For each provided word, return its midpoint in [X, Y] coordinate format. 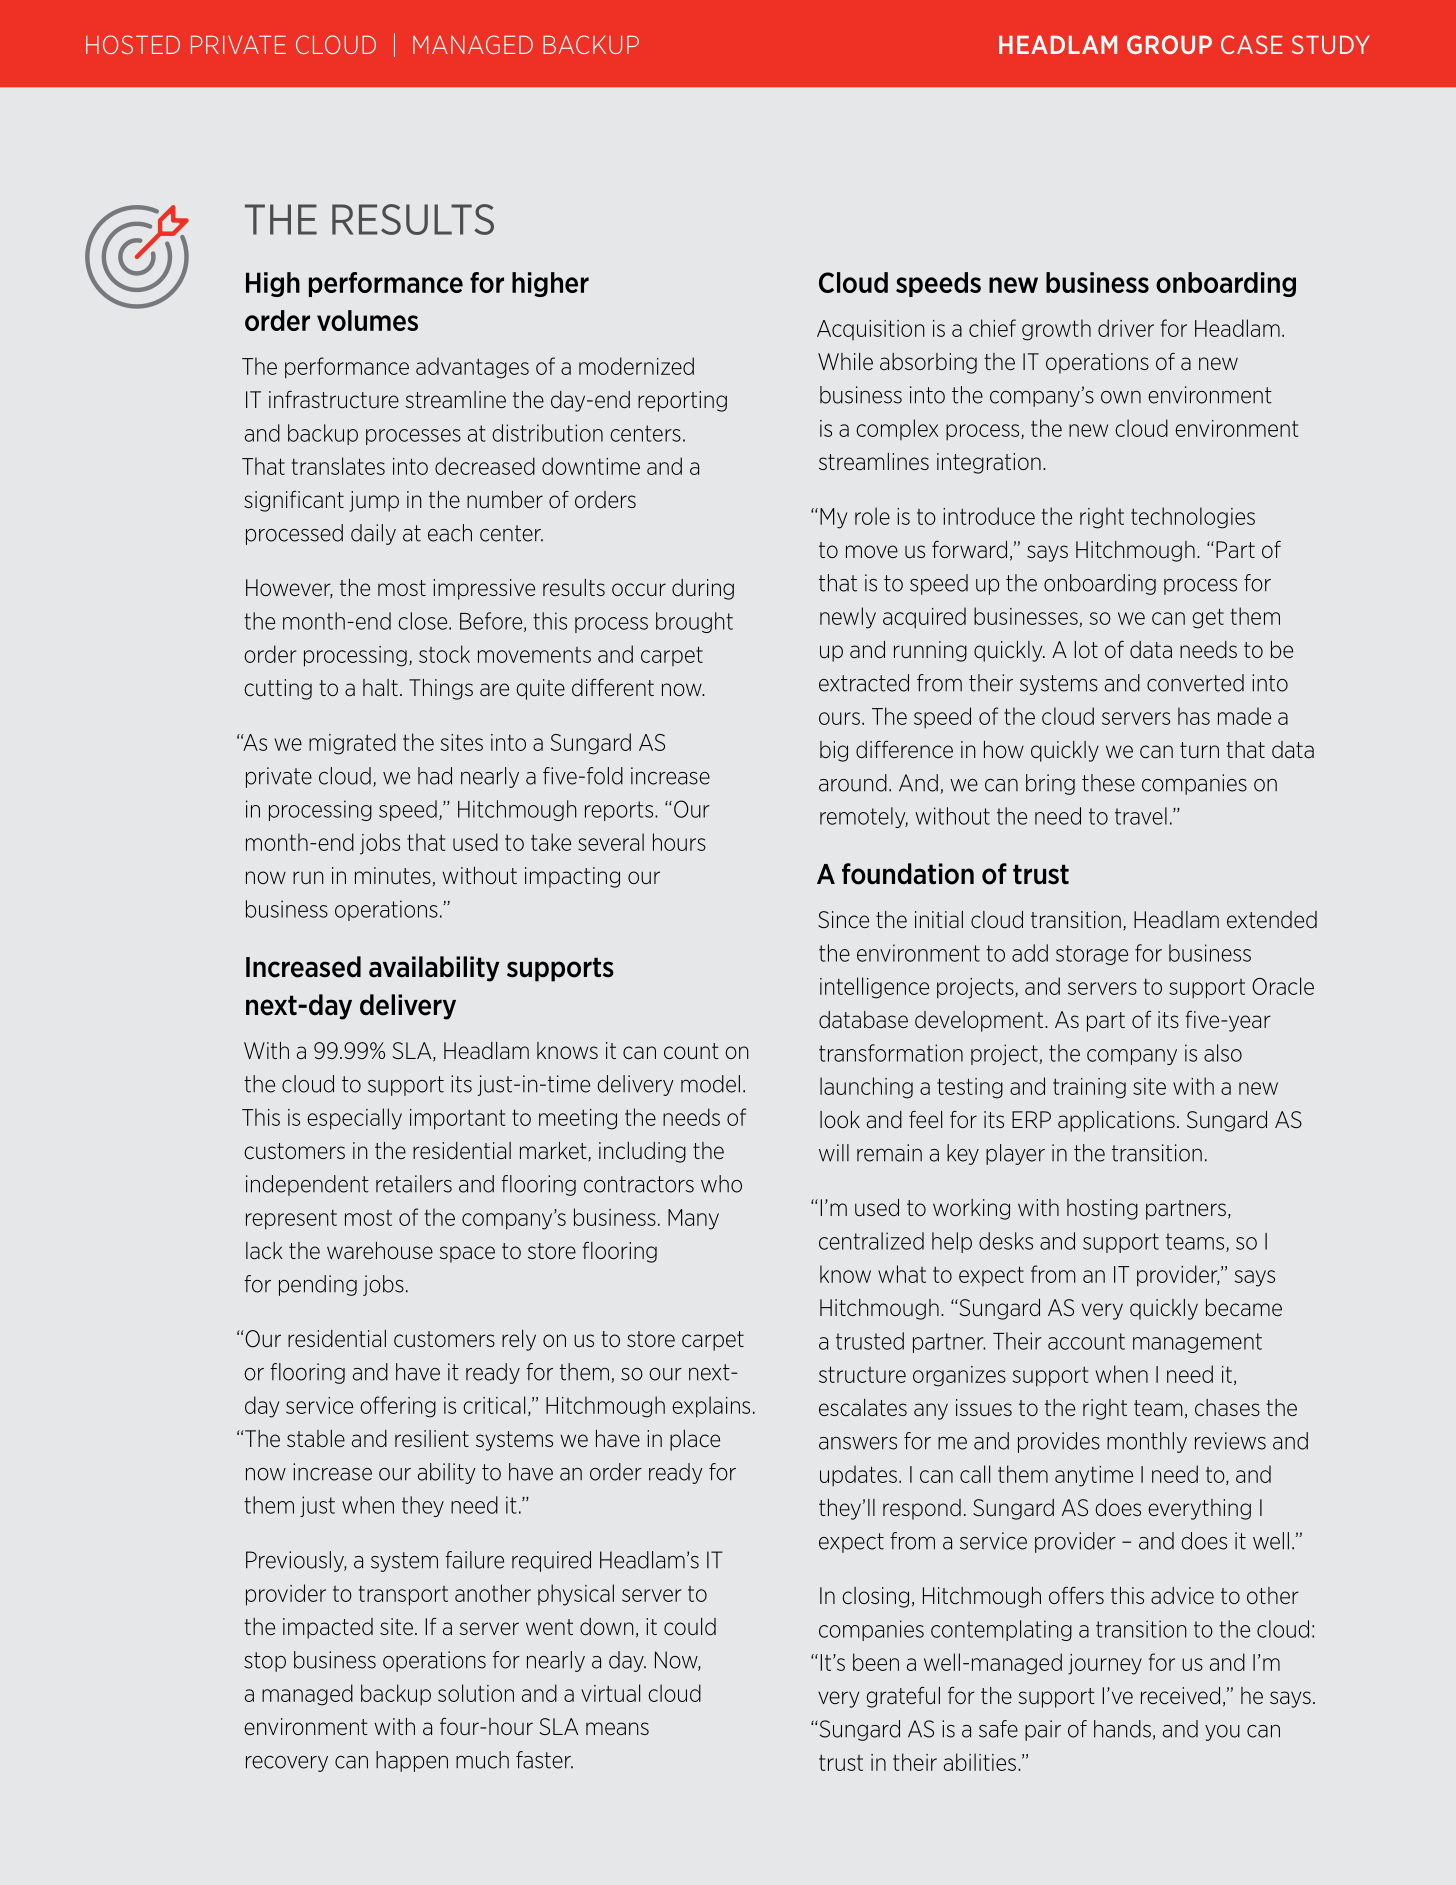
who [721, 1184]
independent [307, 1185]
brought [694, 622]
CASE [1252, 44]
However [289, 589]
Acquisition [871, 330]
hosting [1102, 1209]
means [617, 1729]
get [1208, 618]
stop [265, 1662]
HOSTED [133, 44]
